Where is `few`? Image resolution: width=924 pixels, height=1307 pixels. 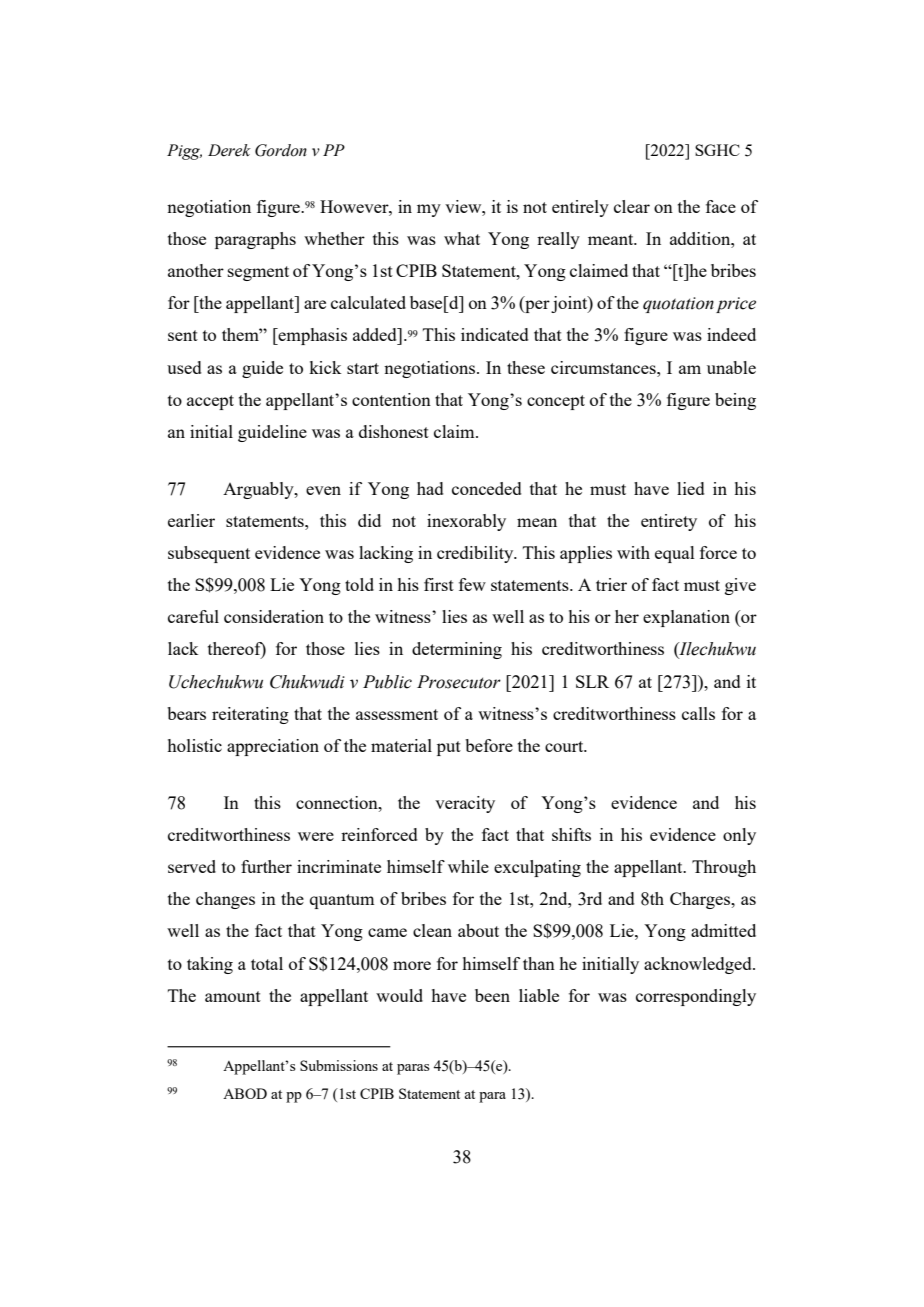
few is located at coordinates (472, 584).
